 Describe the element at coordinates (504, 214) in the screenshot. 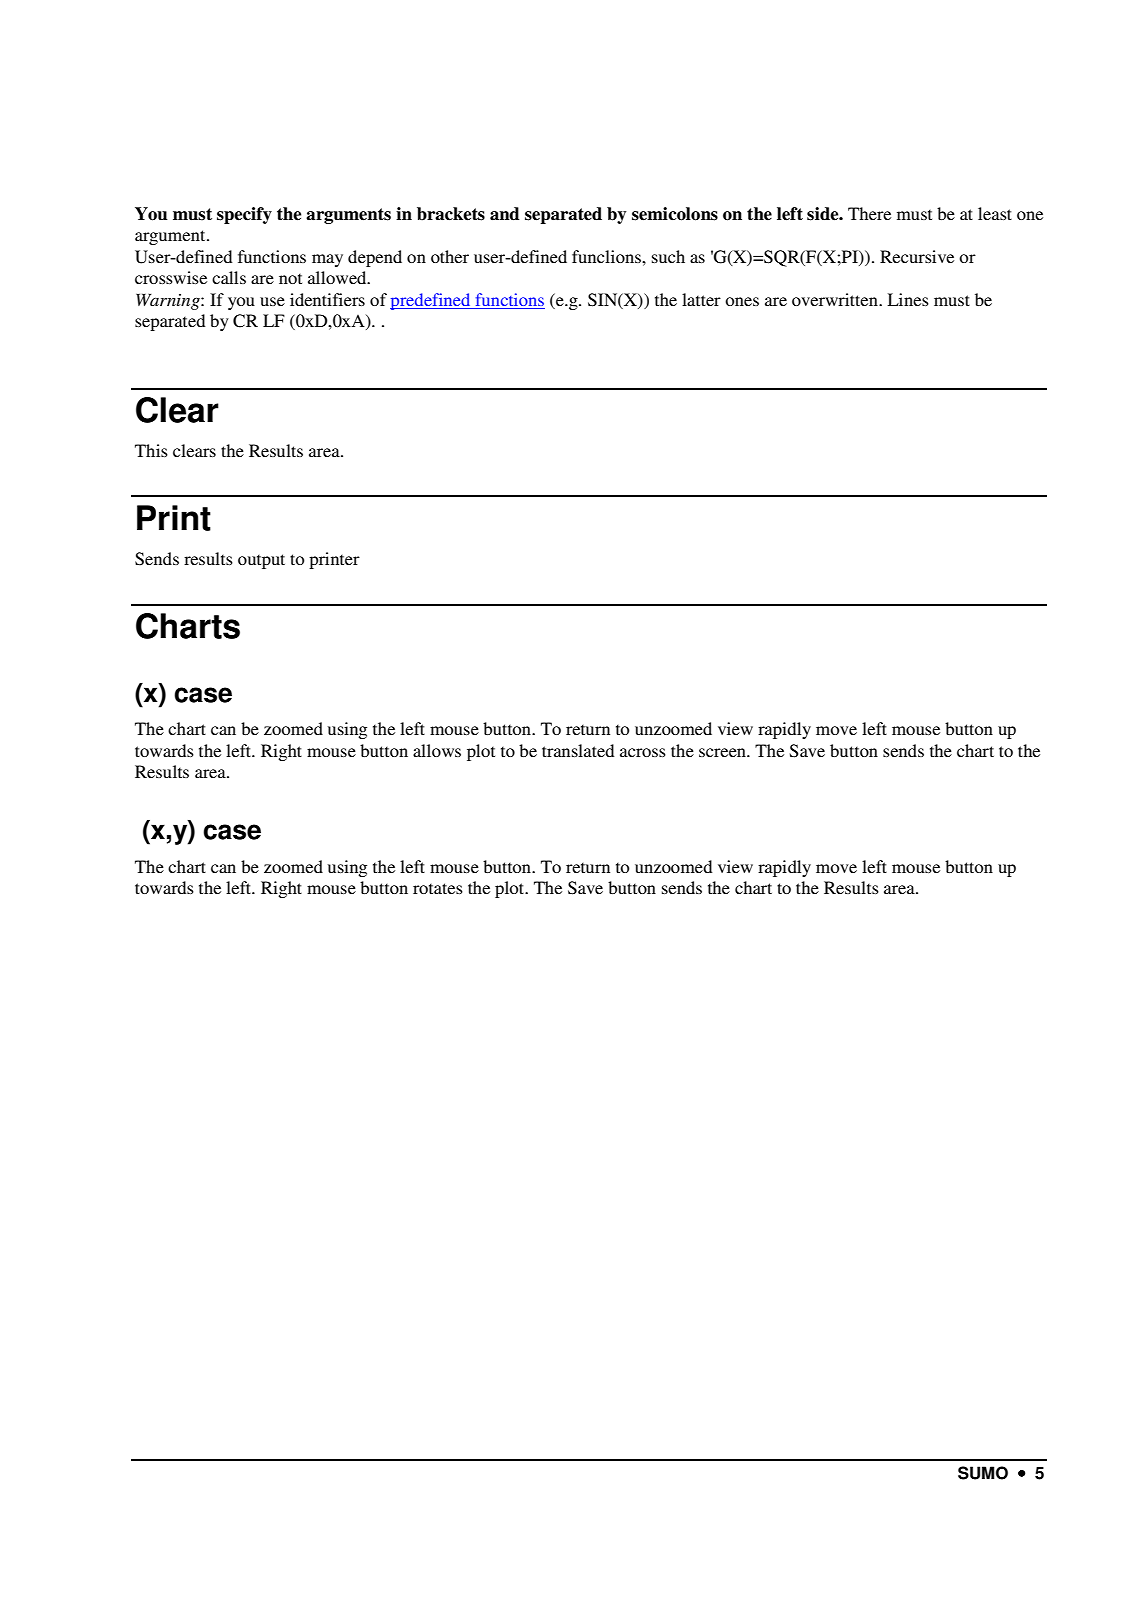

I see `and` at that location.
